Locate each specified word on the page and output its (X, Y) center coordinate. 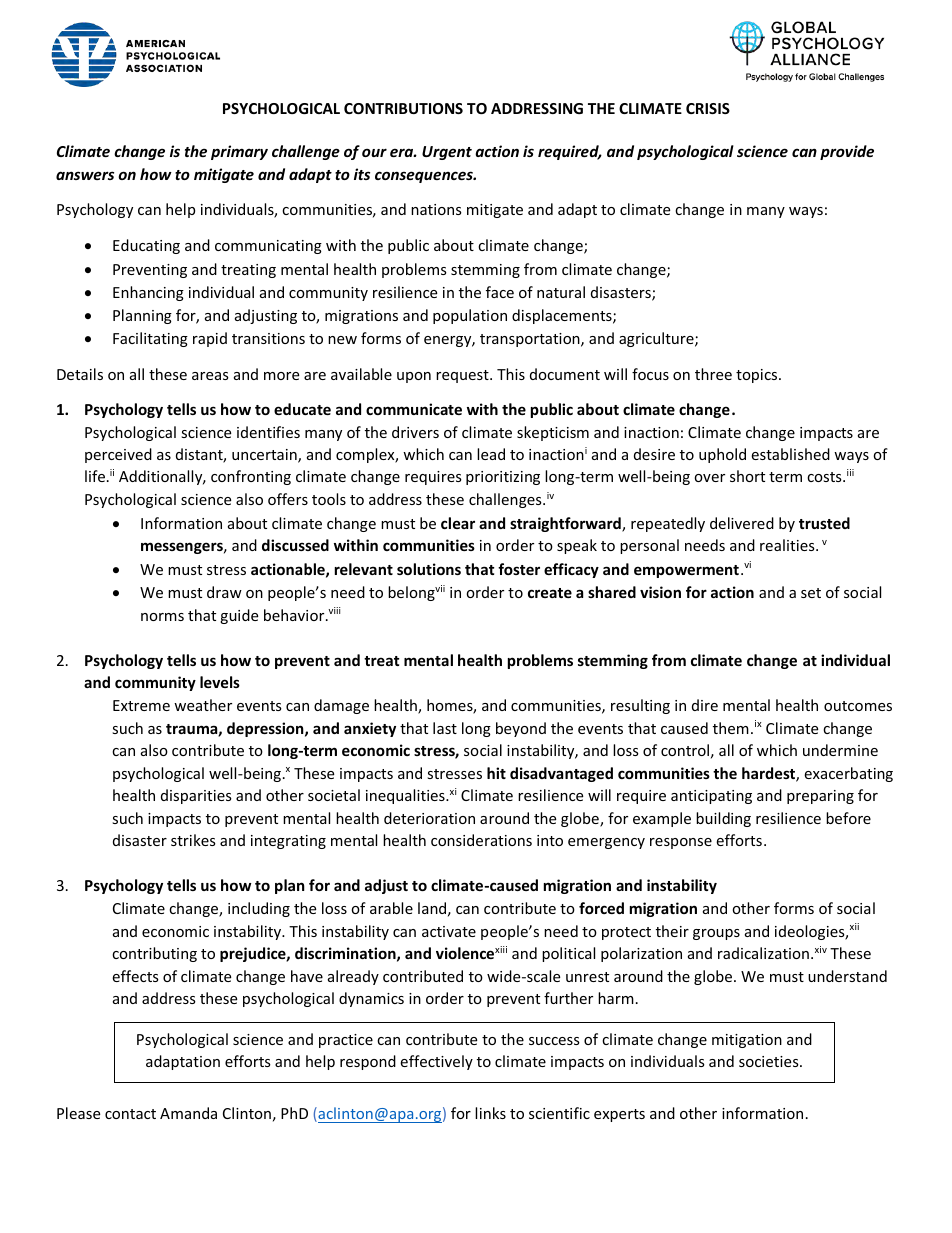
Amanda (188, 1113)
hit (496, 773)
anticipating (711, 797)
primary (239, 152)
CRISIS (708, 108)
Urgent (447, 153)
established (790, 454)
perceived (118, 455)
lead (491, 454)
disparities (196, 796)
